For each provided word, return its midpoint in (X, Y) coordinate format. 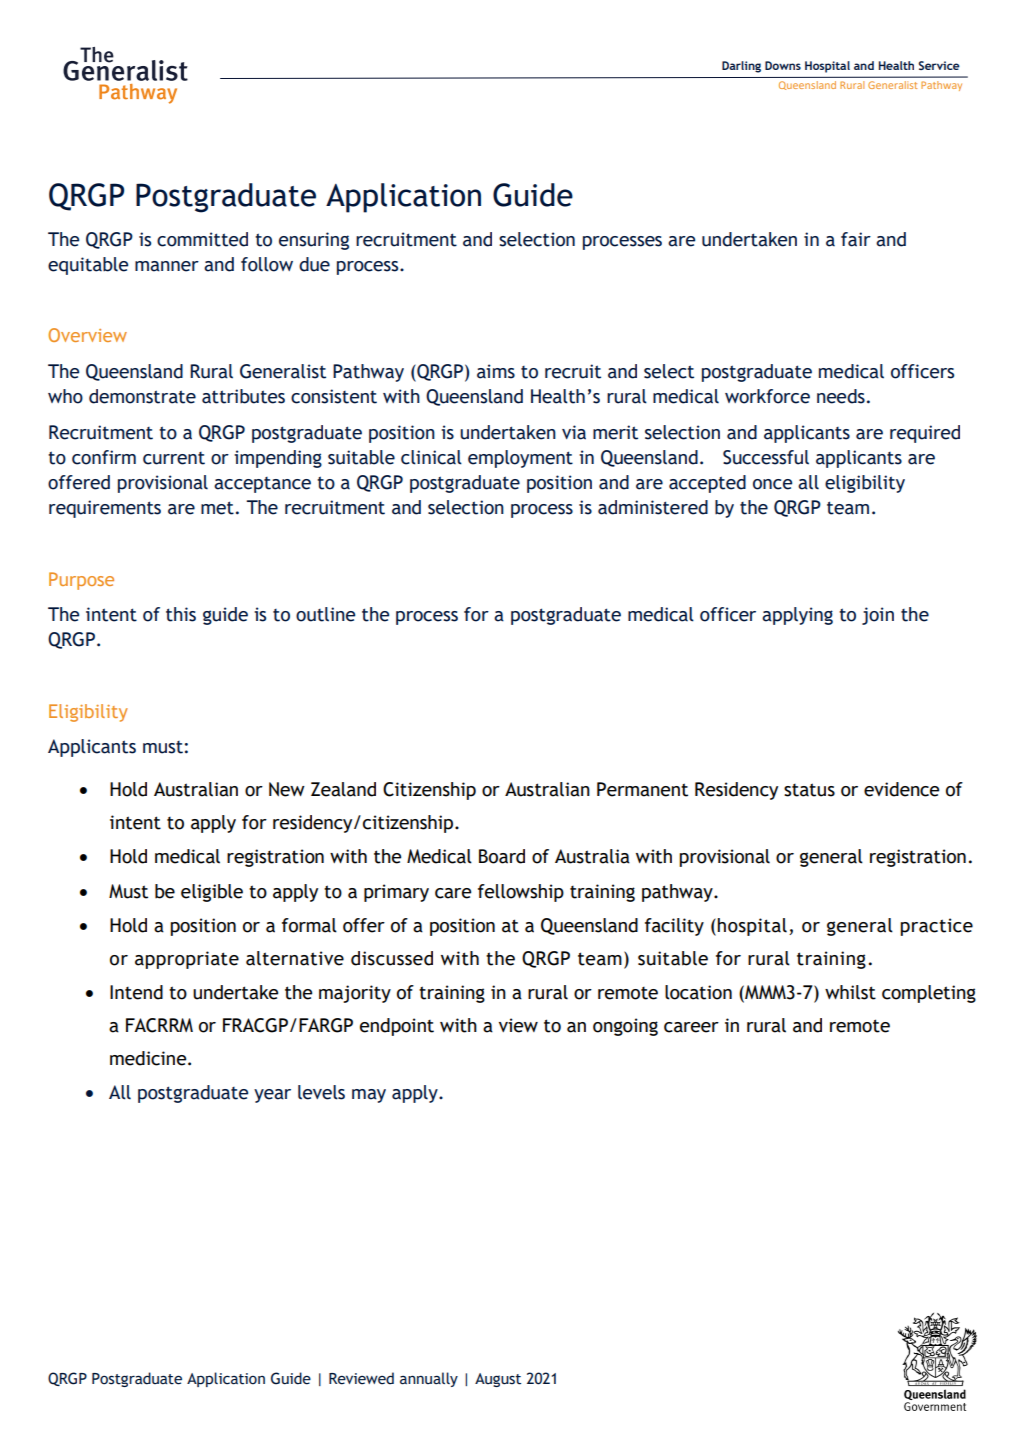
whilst (850, 992)
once (772, 484)
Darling (741, 67)
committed (202, 239)
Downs (783, 65)
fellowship (521, 893)
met (217, 508)
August (498, 1380)
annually (429, 1379)
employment (520, 459)
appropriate (187, 960)
